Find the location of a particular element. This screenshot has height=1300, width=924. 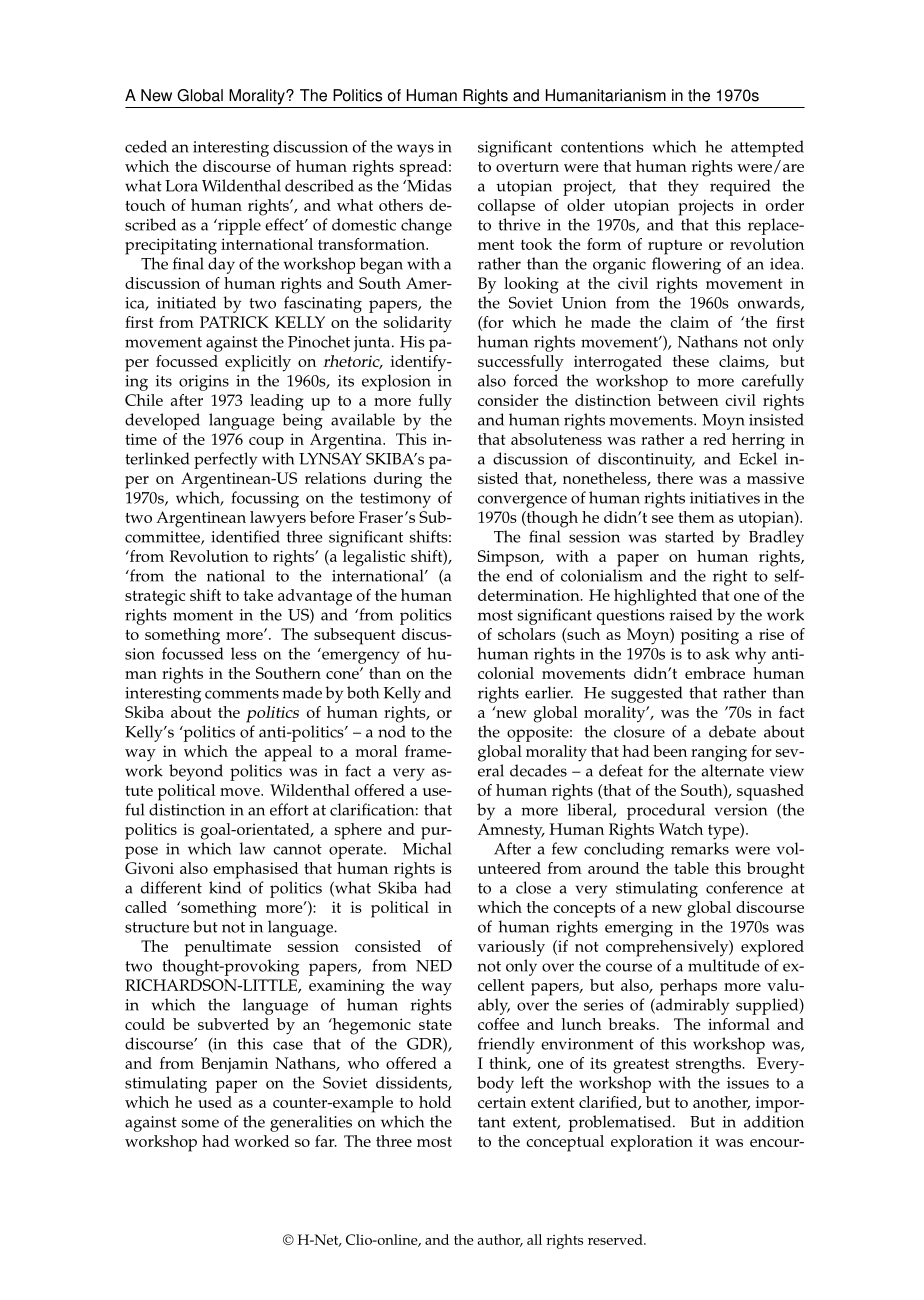

coup is located at coordinates (266, 443).
